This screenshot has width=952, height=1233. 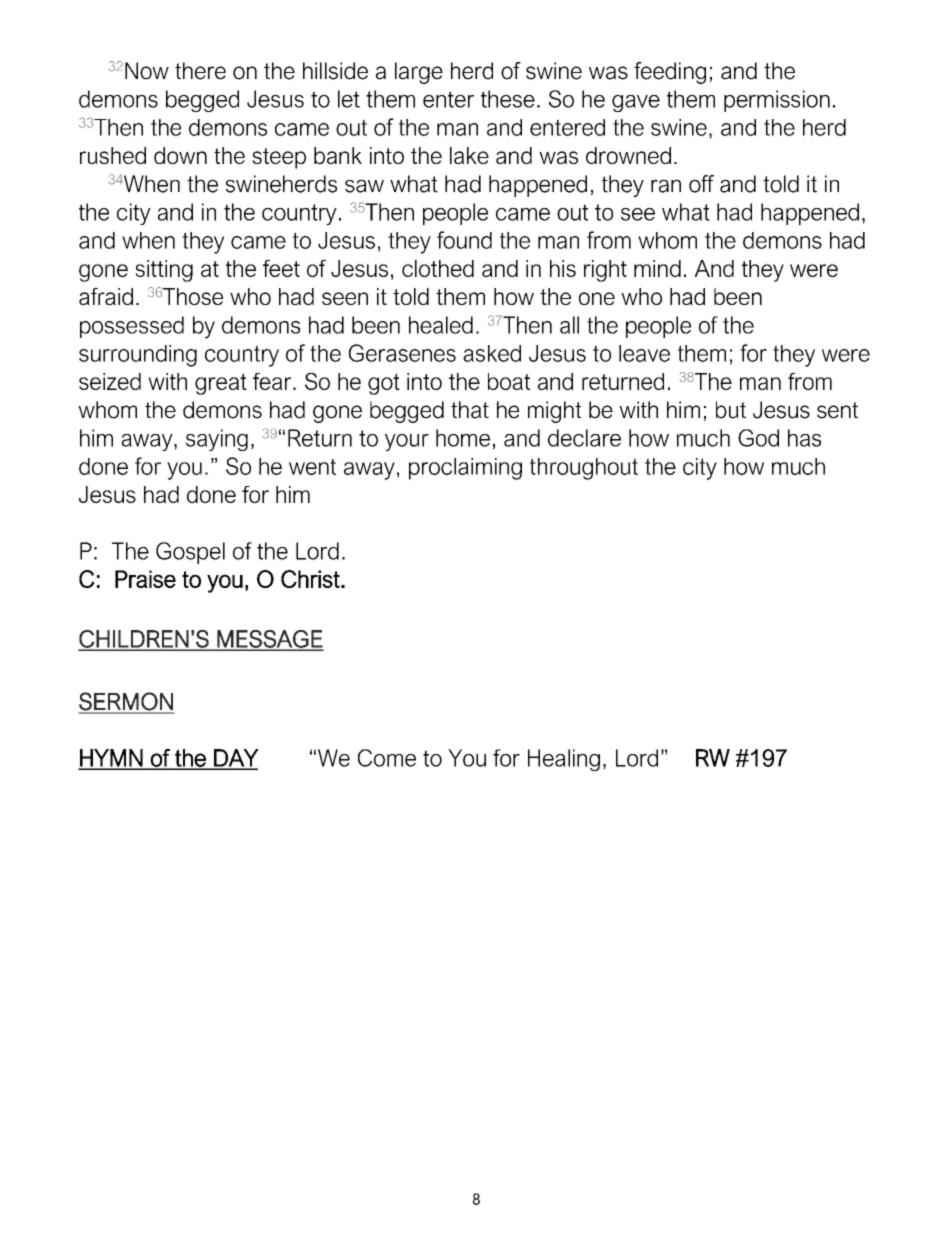 What do you see at coordinates (465, 469) in the screenshot?
I see `proclaiming` at bounding box center [465, 469].
